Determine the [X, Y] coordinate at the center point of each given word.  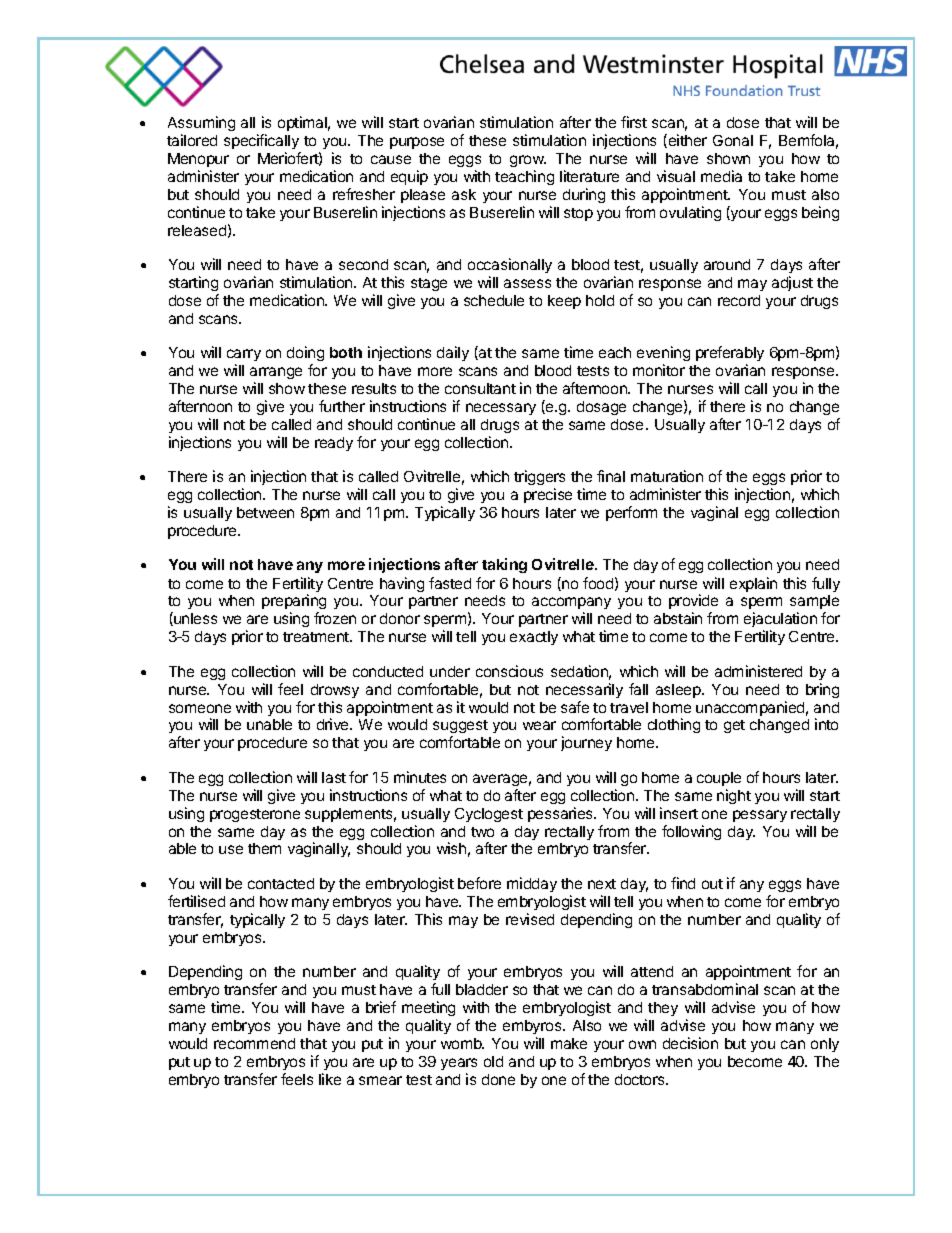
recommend [254, 1043]
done [498, 1079]
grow [528, 161]
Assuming [201, 123]
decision [690, 1043]
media [721, 176]
